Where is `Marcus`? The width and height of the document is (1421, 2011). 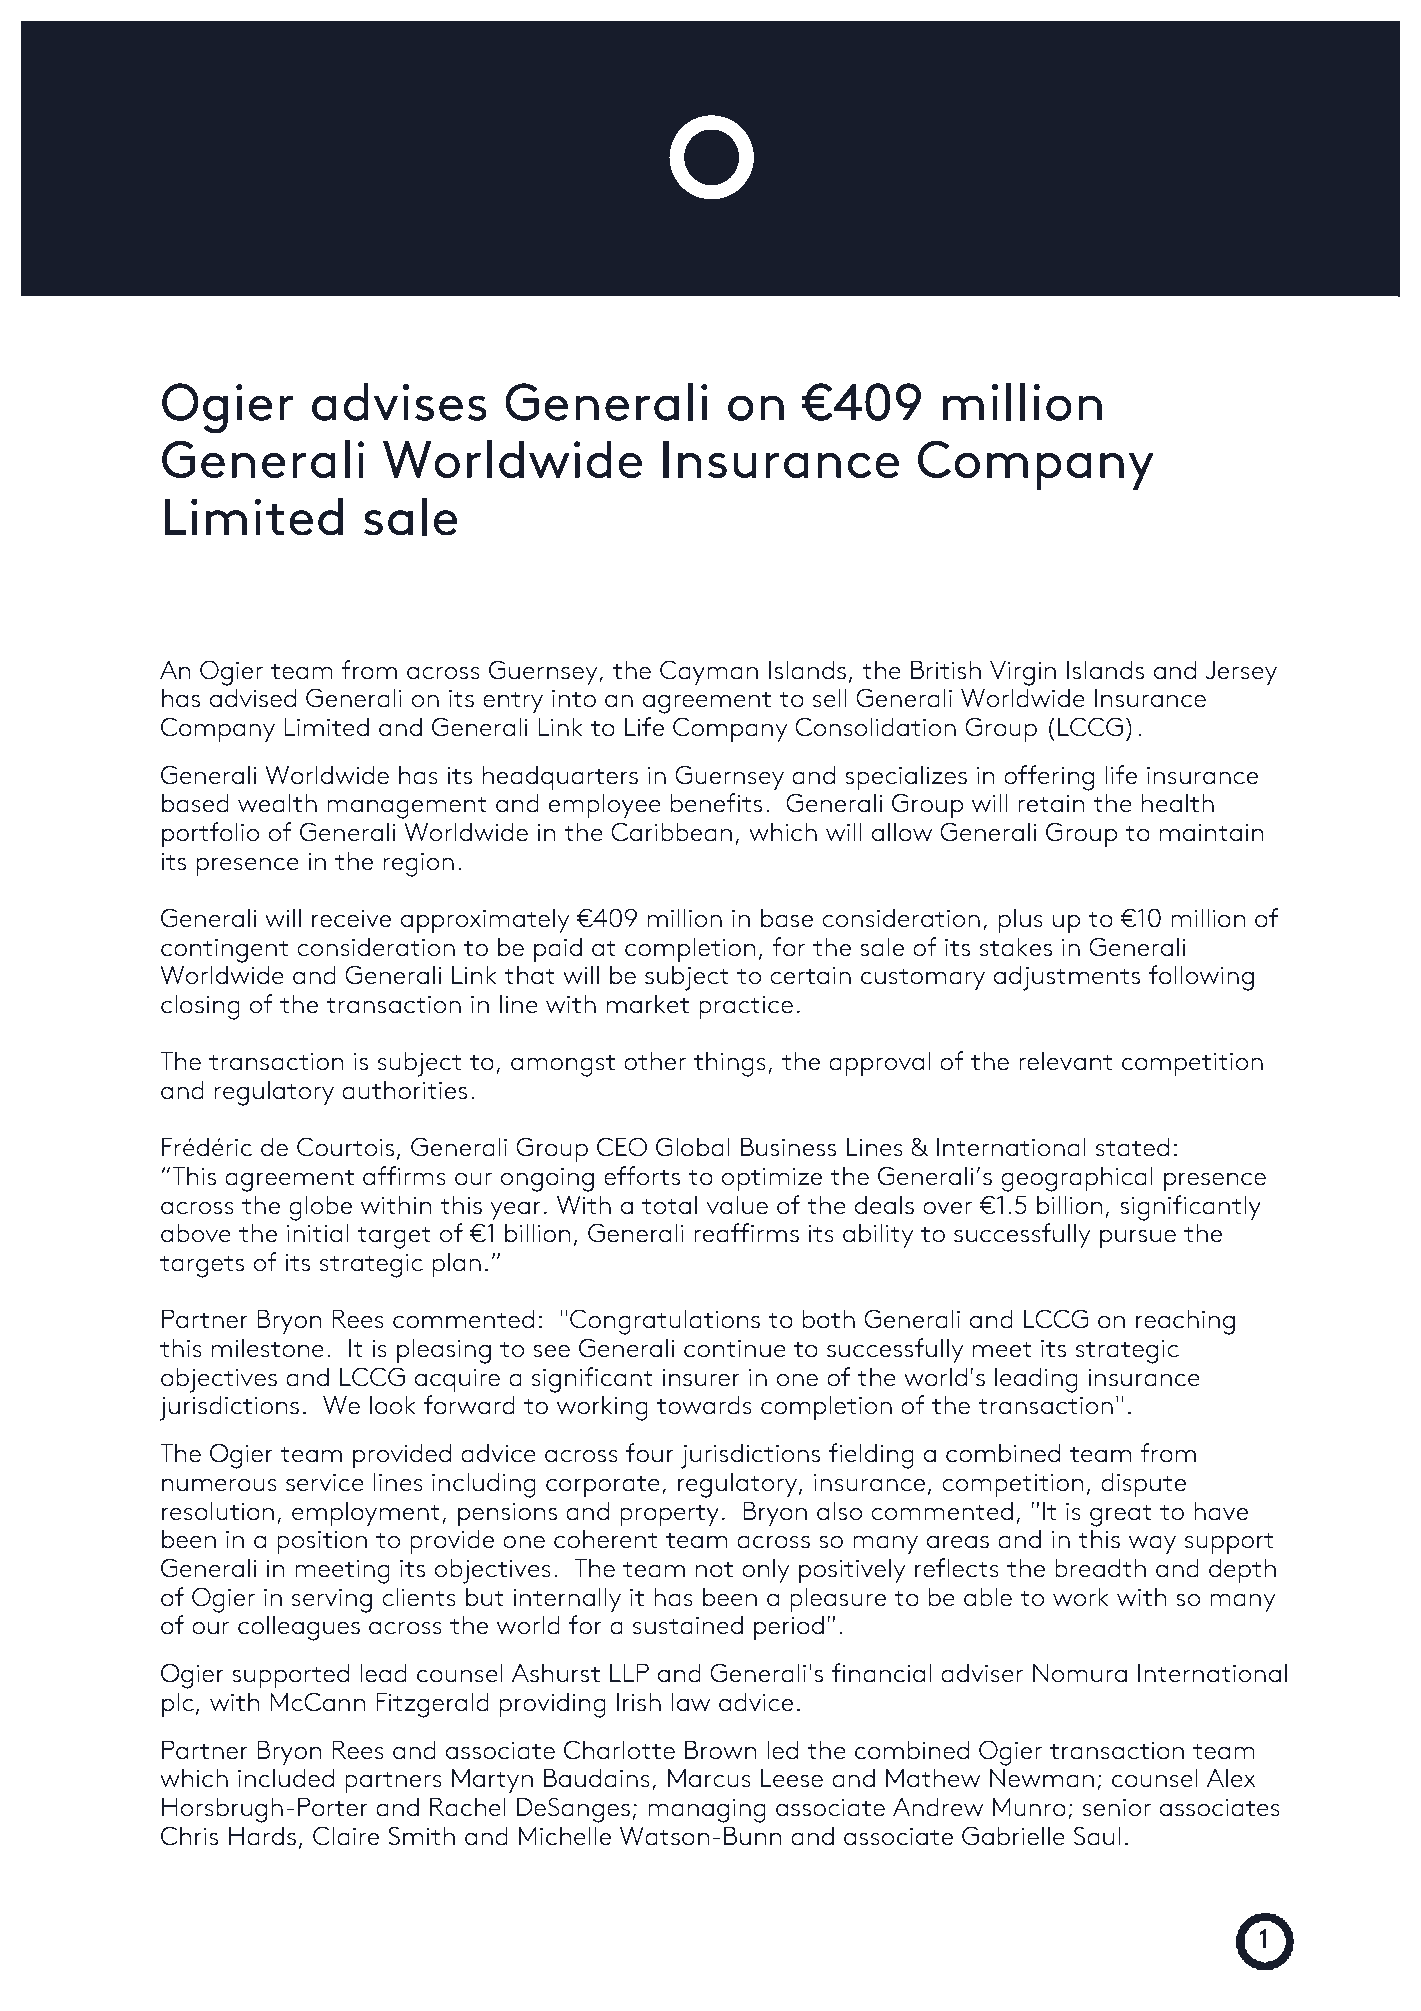
Marcus is located at coordinates (709, 1778).
